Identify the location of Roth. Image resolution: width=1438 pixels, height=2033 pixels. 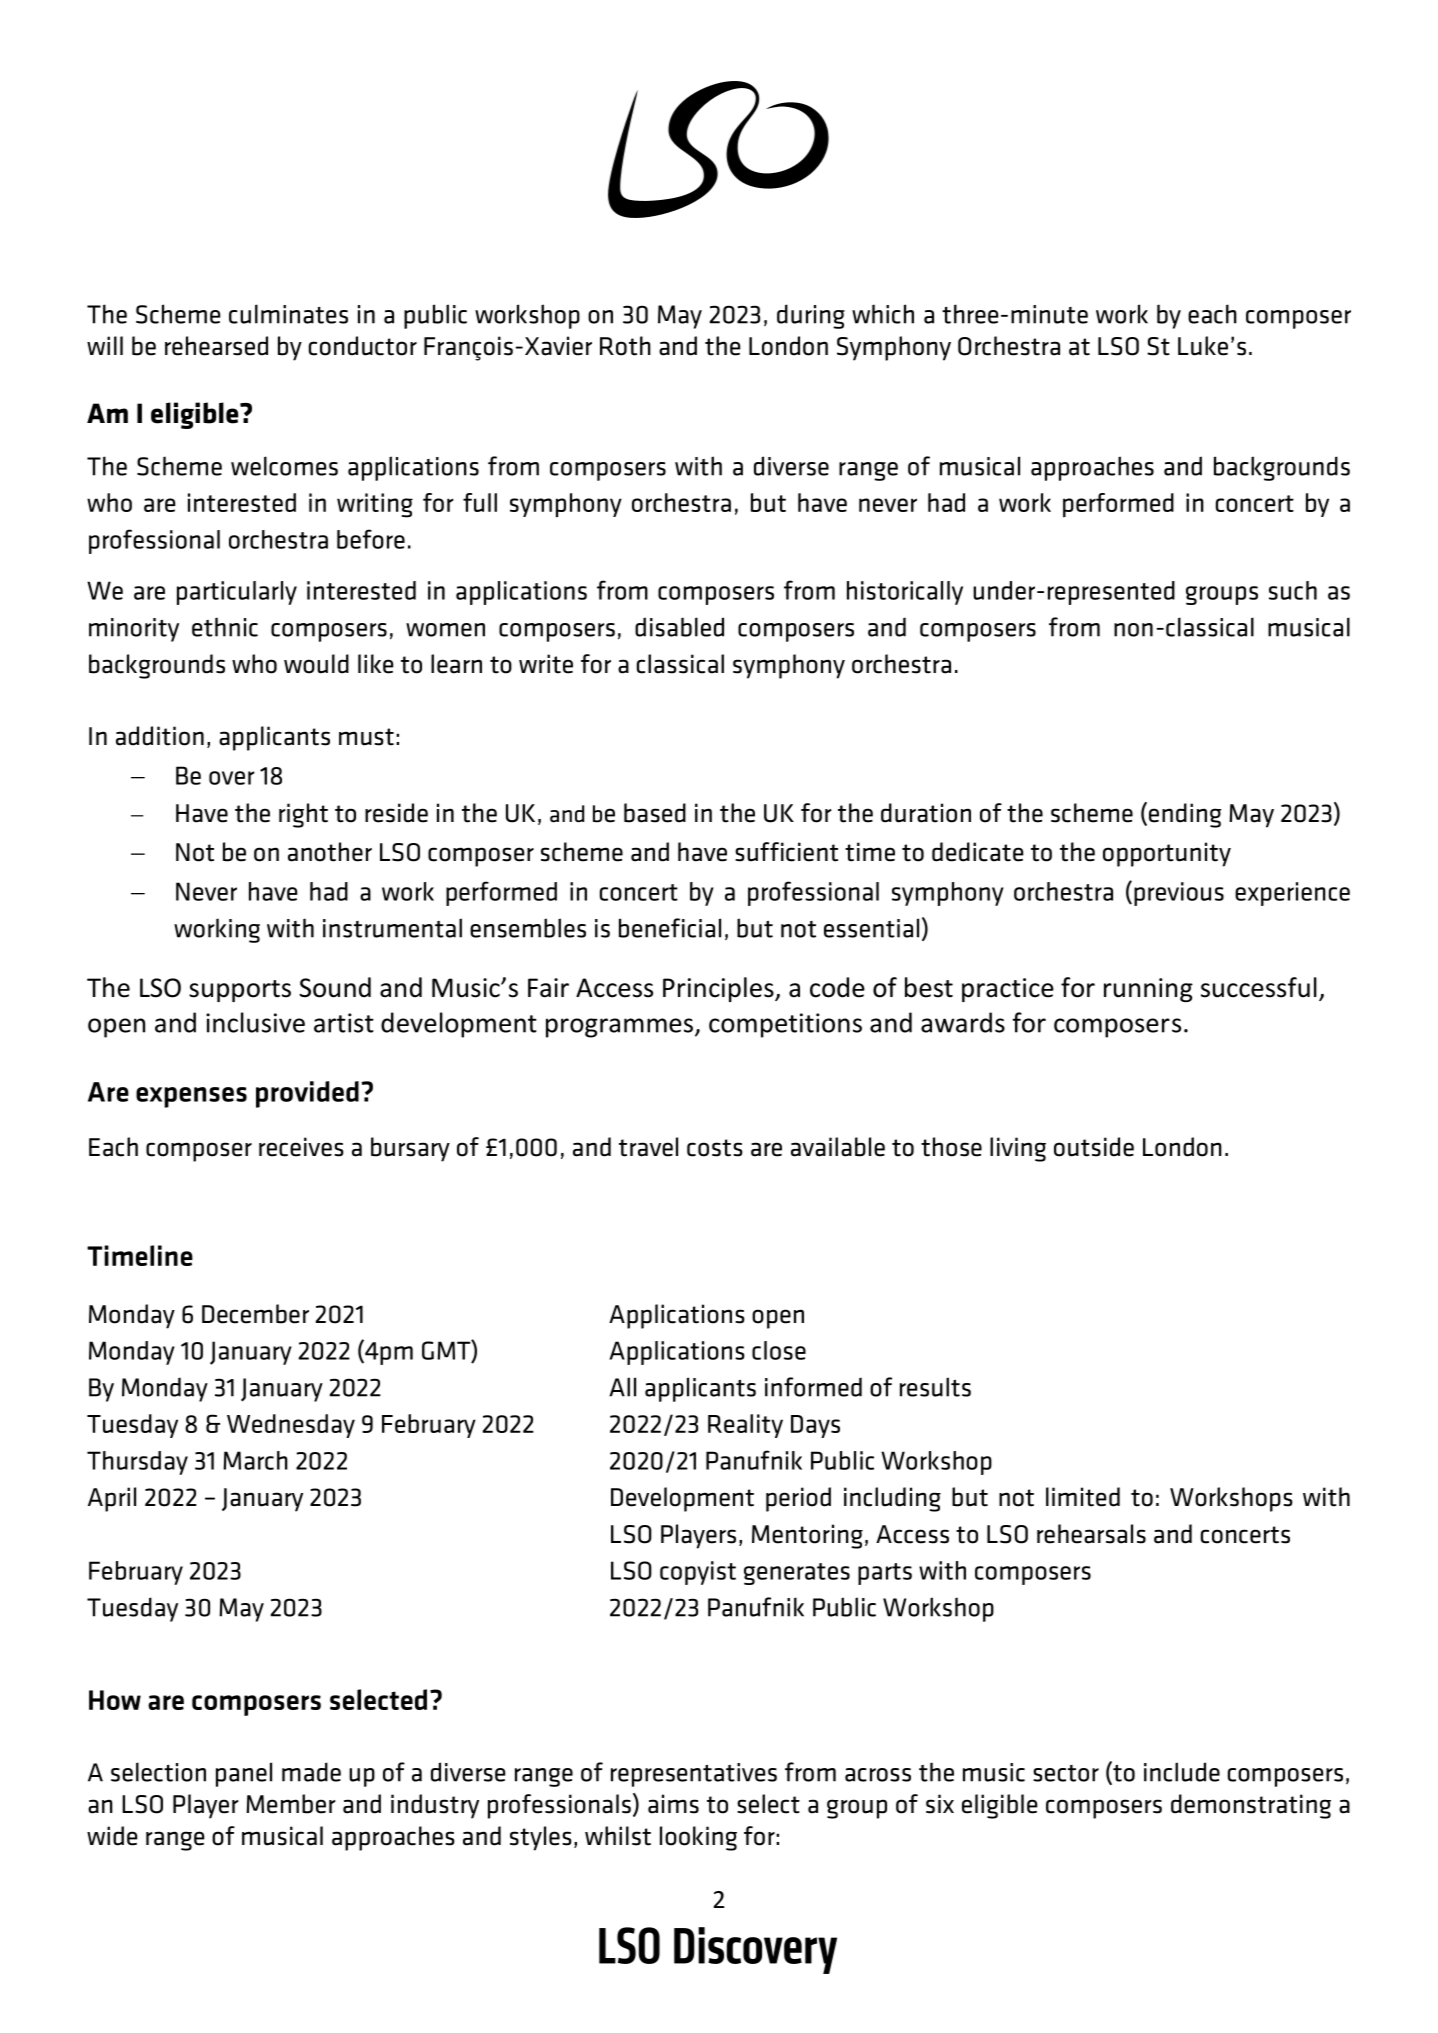
(625, 346).
